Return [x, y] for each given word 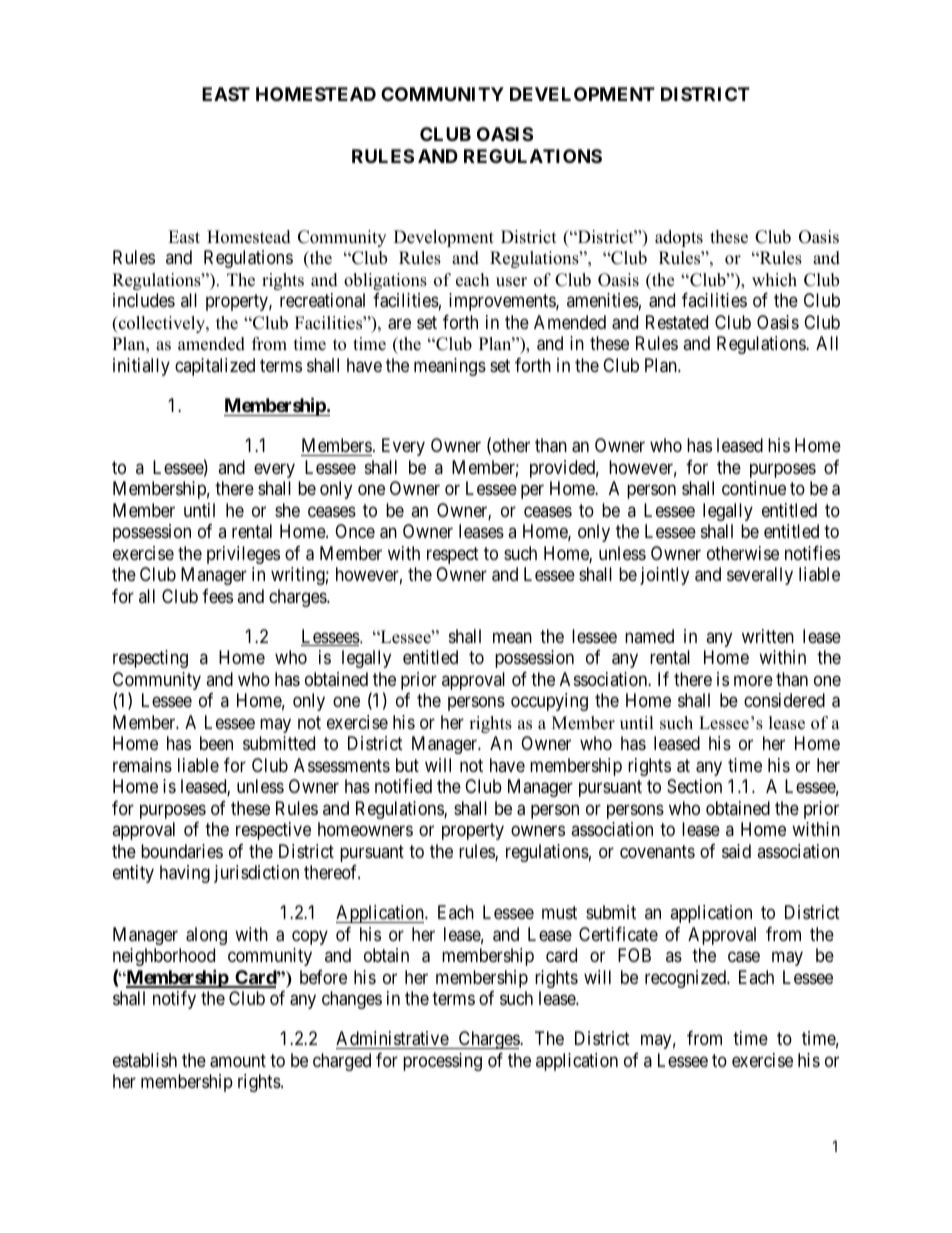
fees [217, 596]
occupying [549, 702]
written [768, 636]
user [511, 282]
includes [144, 300]
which [774, 280]
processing [442, 1062]
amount [238, 1061]
